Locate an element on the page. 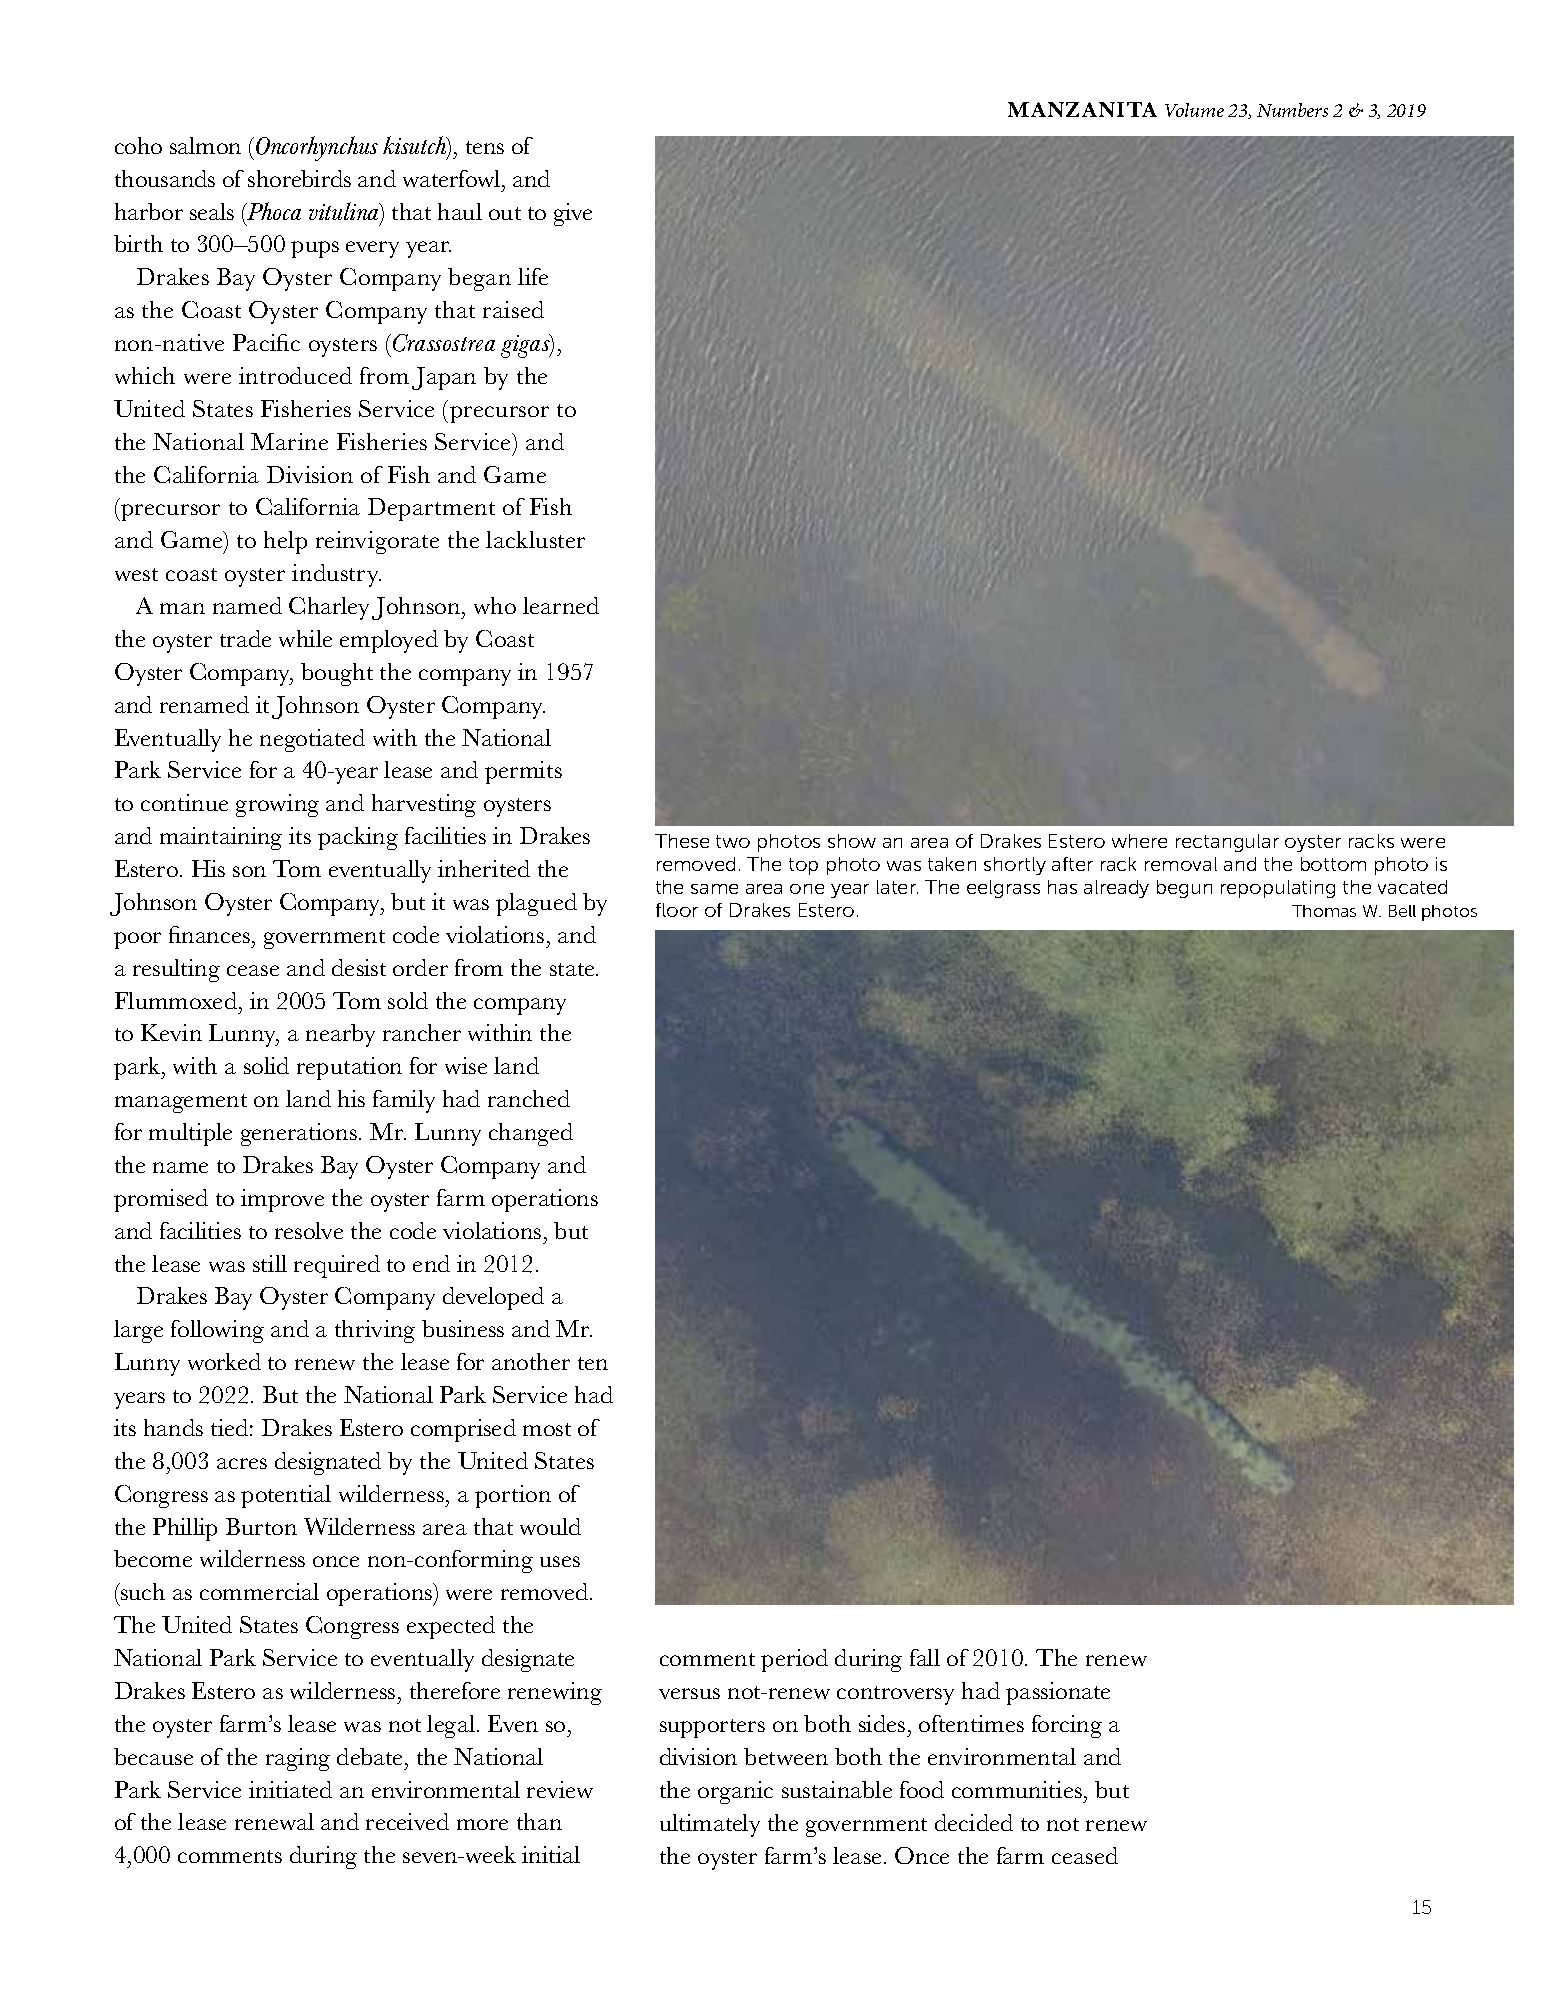  one is located at coordinates (807, 889).
